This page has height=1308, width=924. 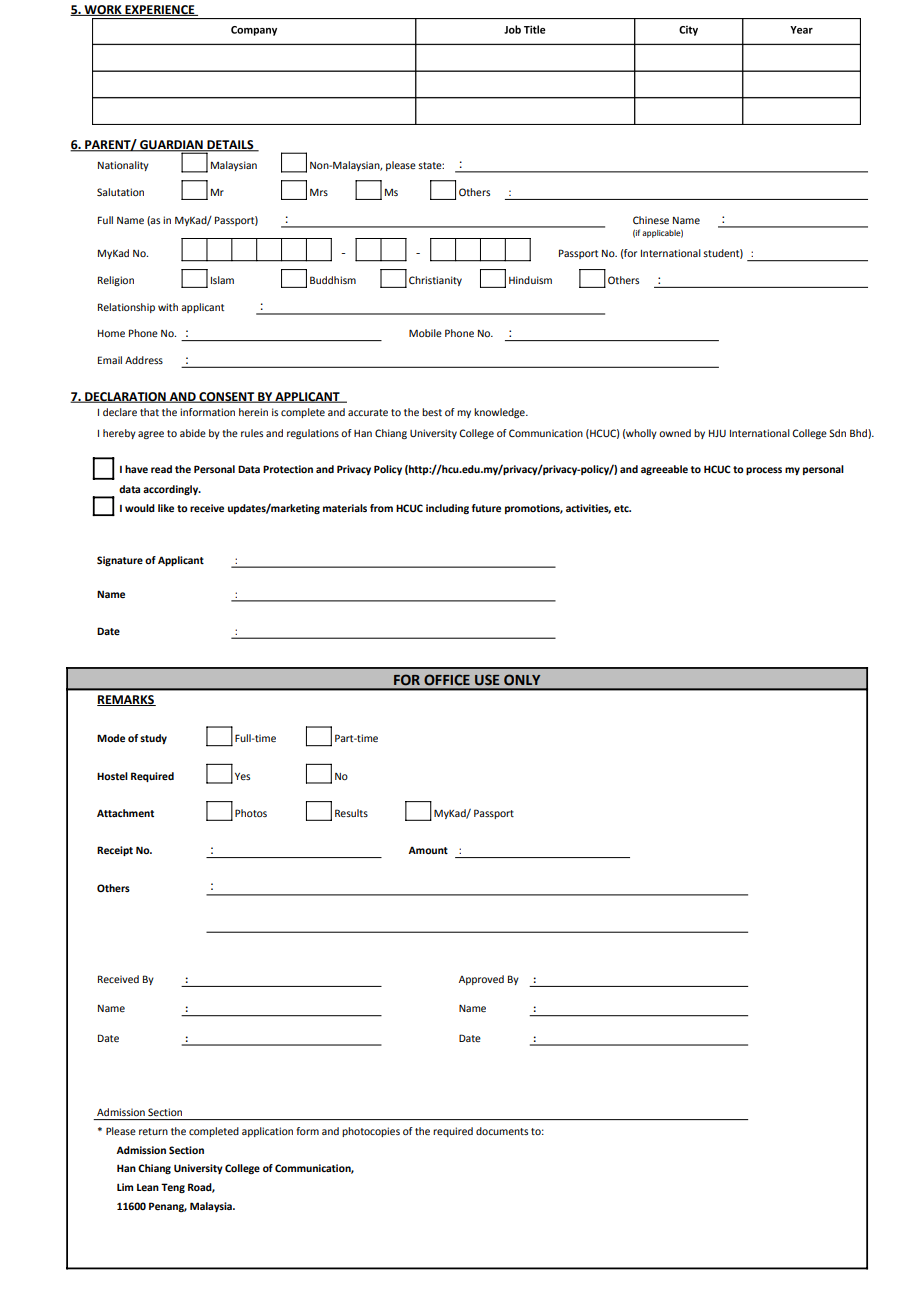 What do you see at coordinates (522, 679) in the page?
I see `ONLY` at bounding box center [522, 679].
